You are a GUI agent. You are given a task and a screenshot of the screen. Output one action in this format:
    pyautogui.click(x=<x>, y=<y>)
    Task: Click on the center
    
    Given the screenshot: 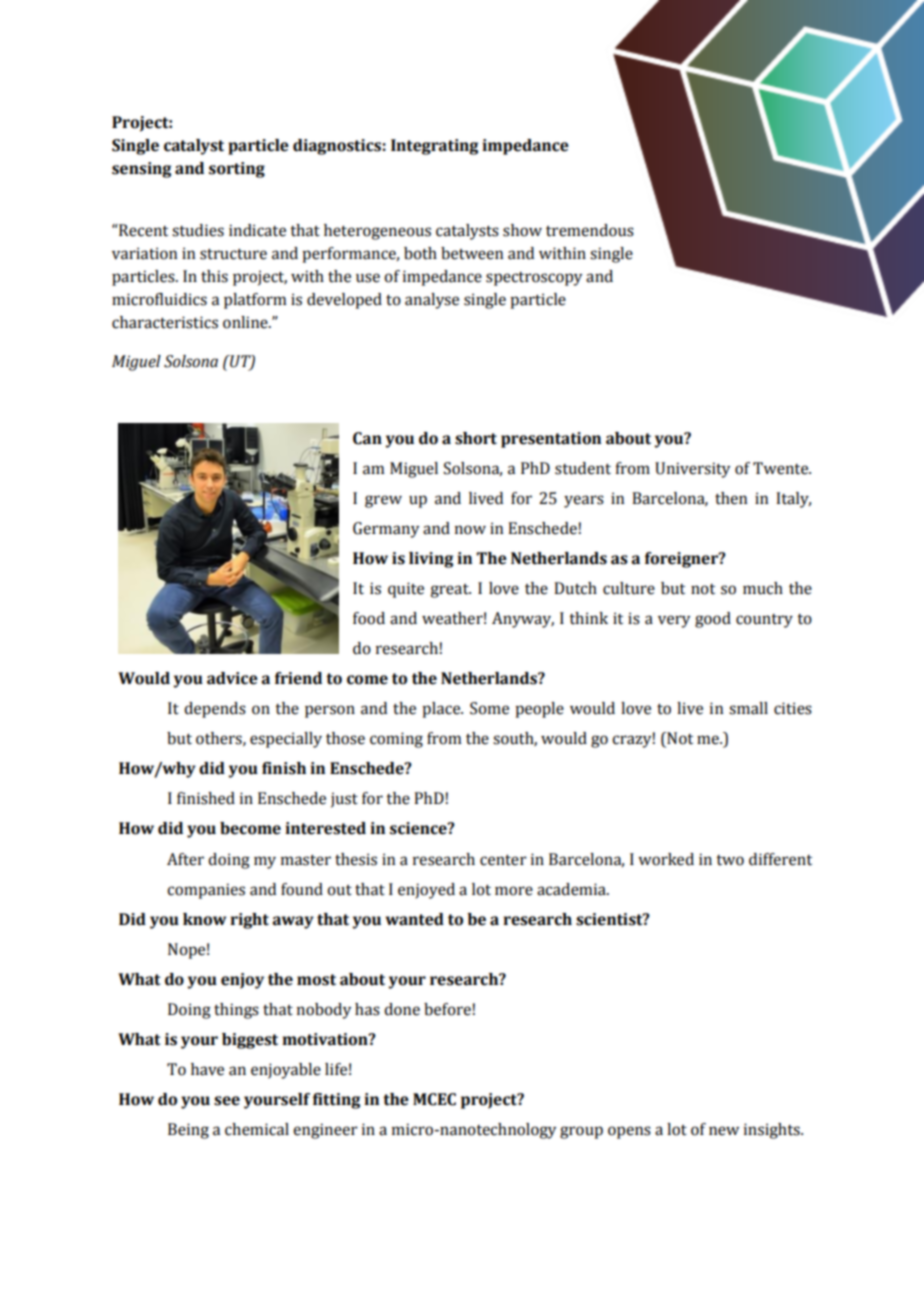 What is the action you would take?
    pyautogui.click(x=503, y=860)
